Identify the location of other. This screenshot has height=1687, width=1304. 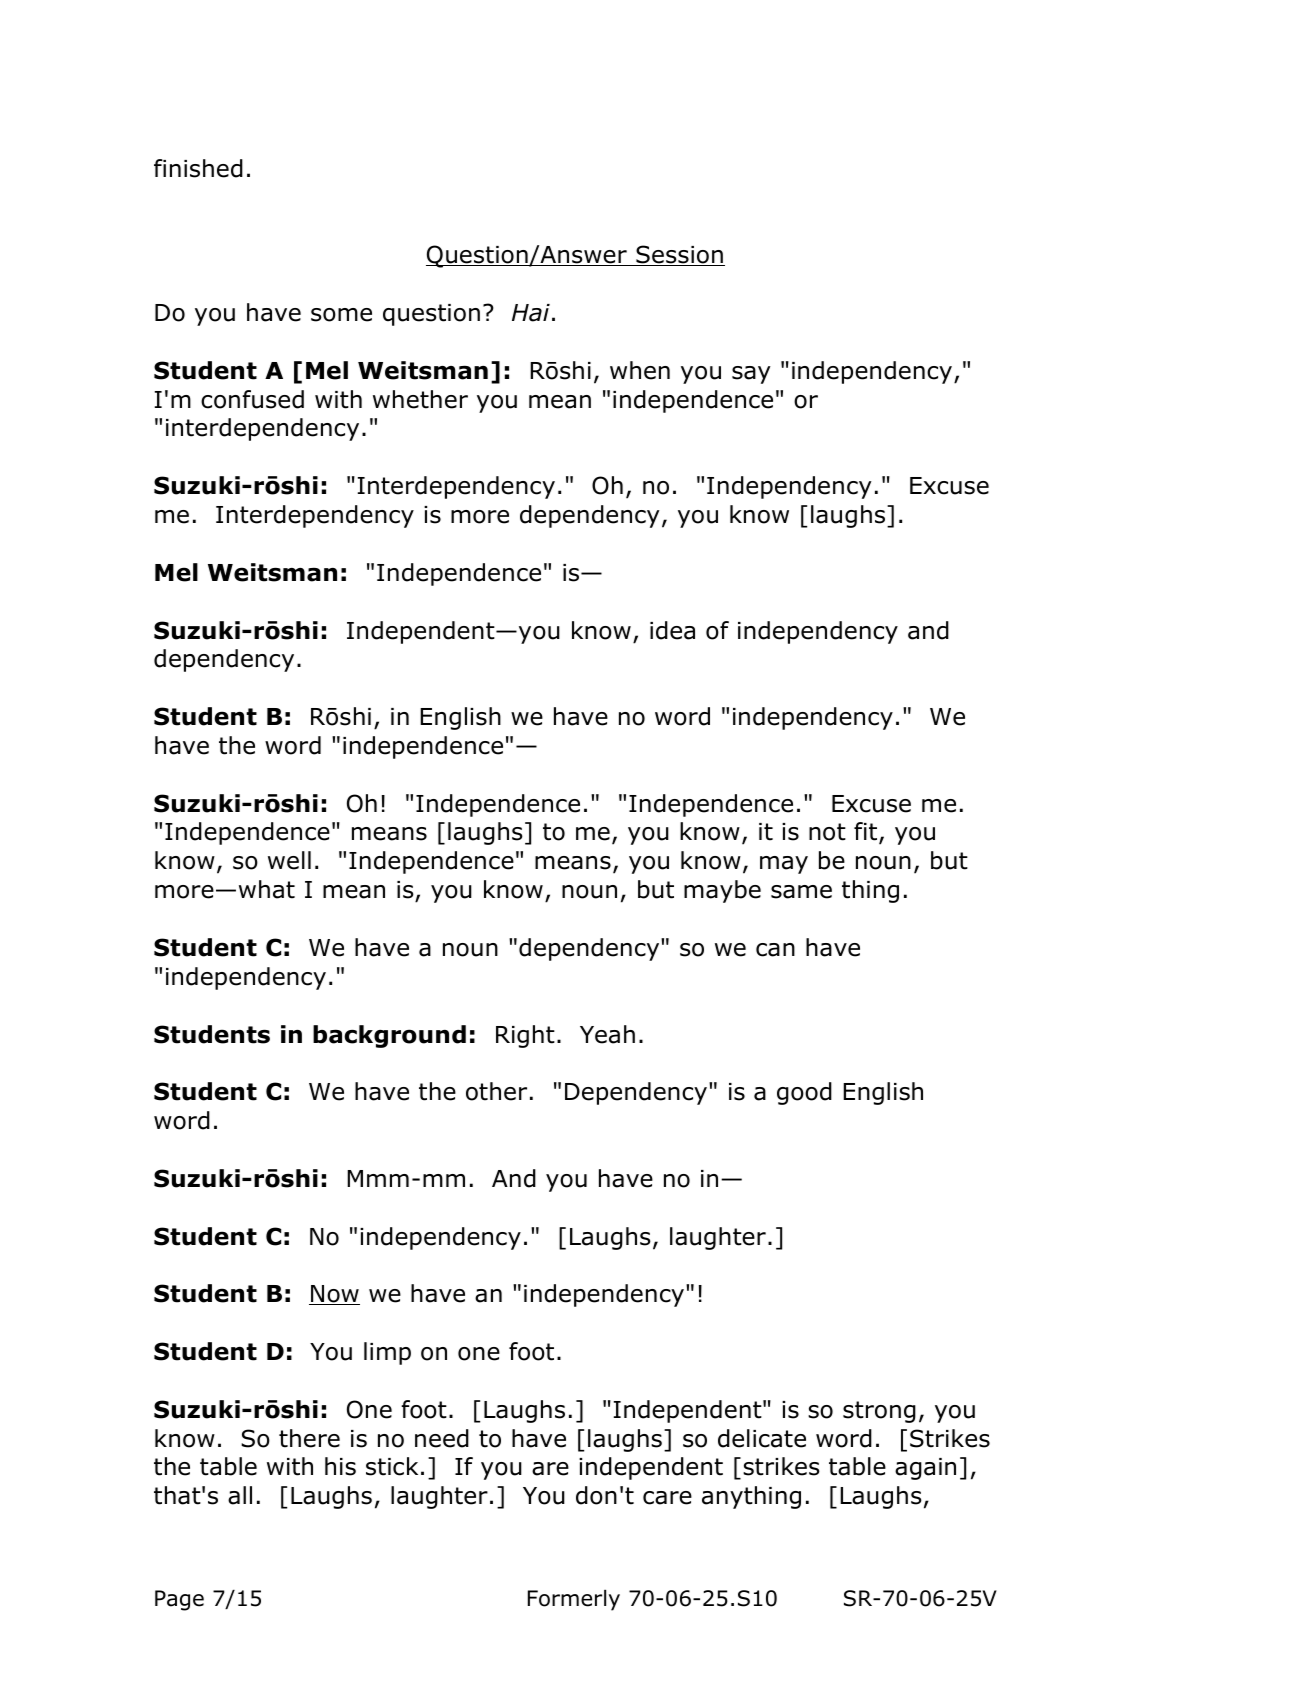
(496, 1091).
